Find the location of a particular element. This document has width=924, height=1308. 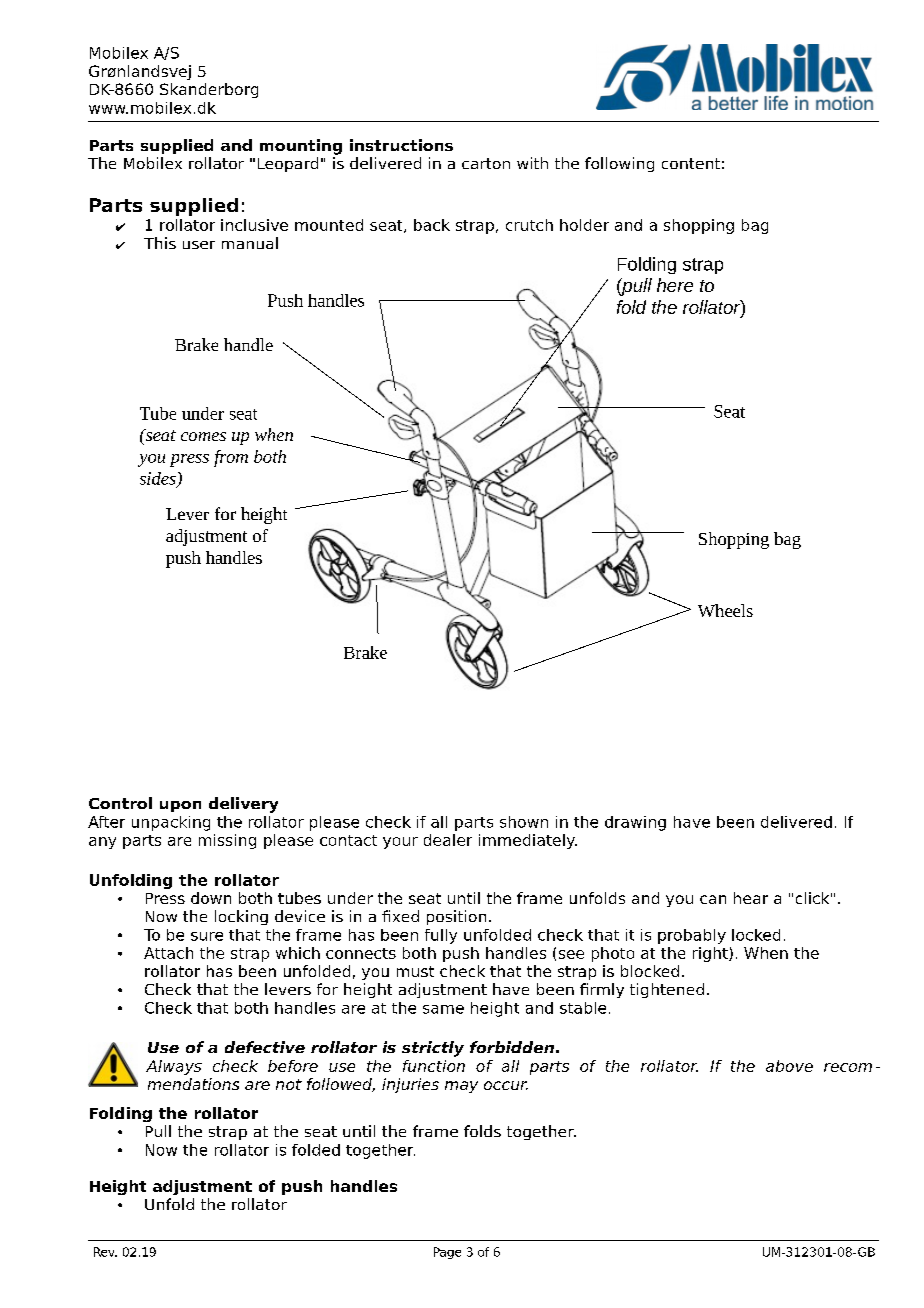

user is located at coordinates (199, 245).
